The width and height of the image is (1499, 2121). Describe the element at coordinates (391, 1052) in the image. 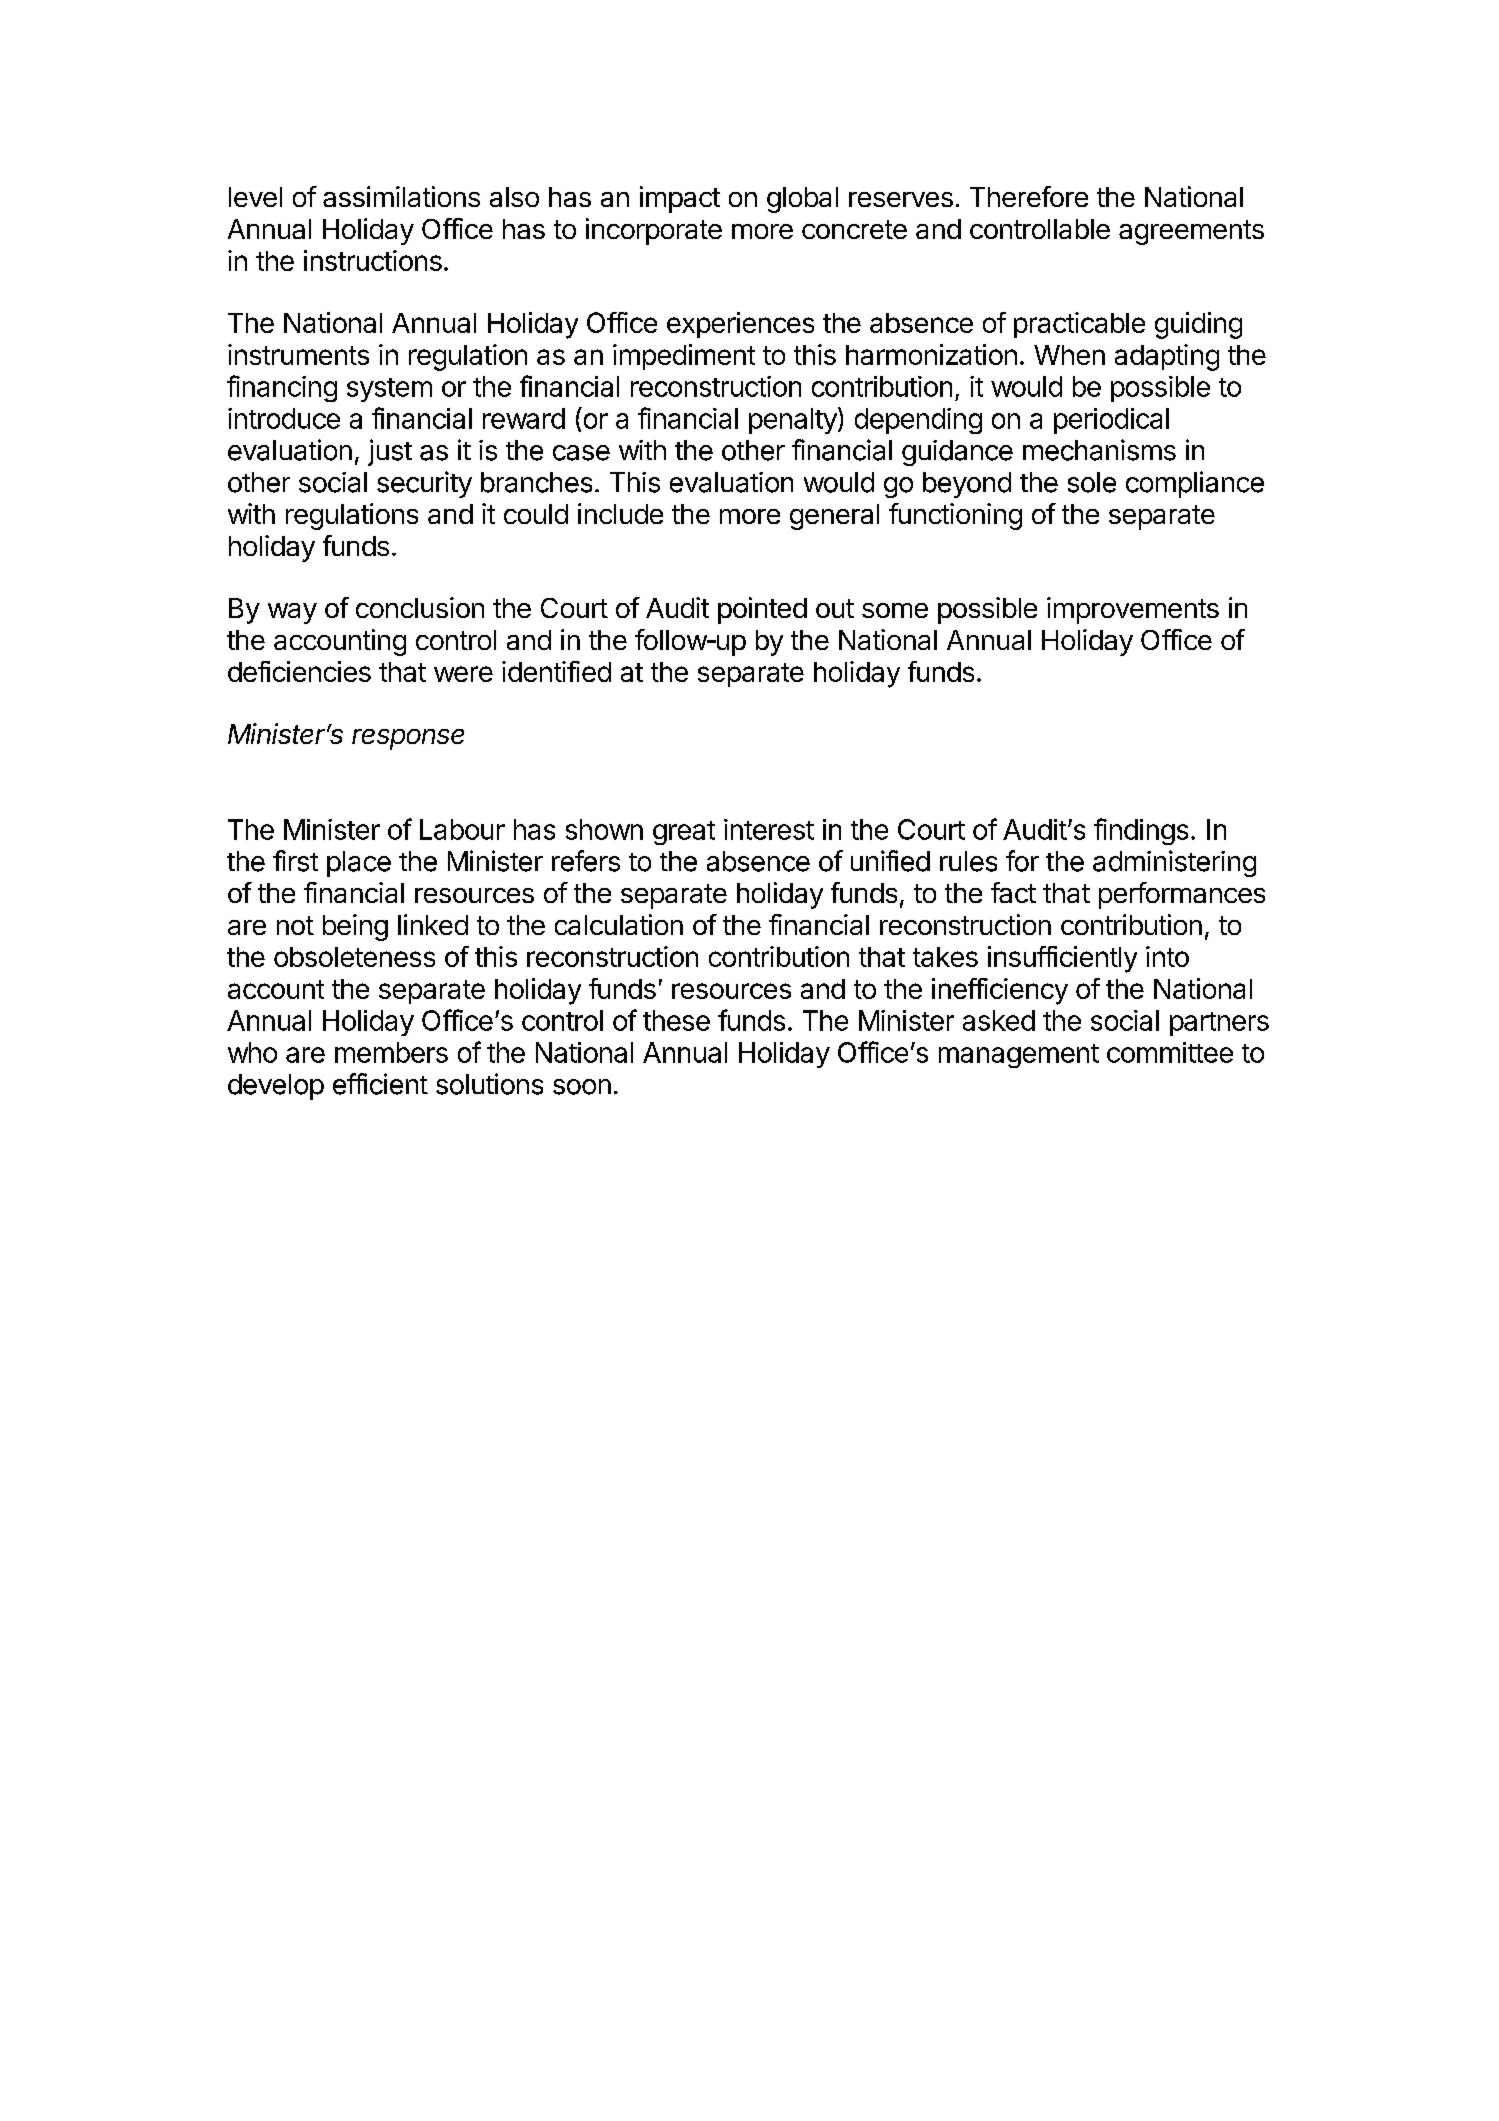

I see `members` at that location.
